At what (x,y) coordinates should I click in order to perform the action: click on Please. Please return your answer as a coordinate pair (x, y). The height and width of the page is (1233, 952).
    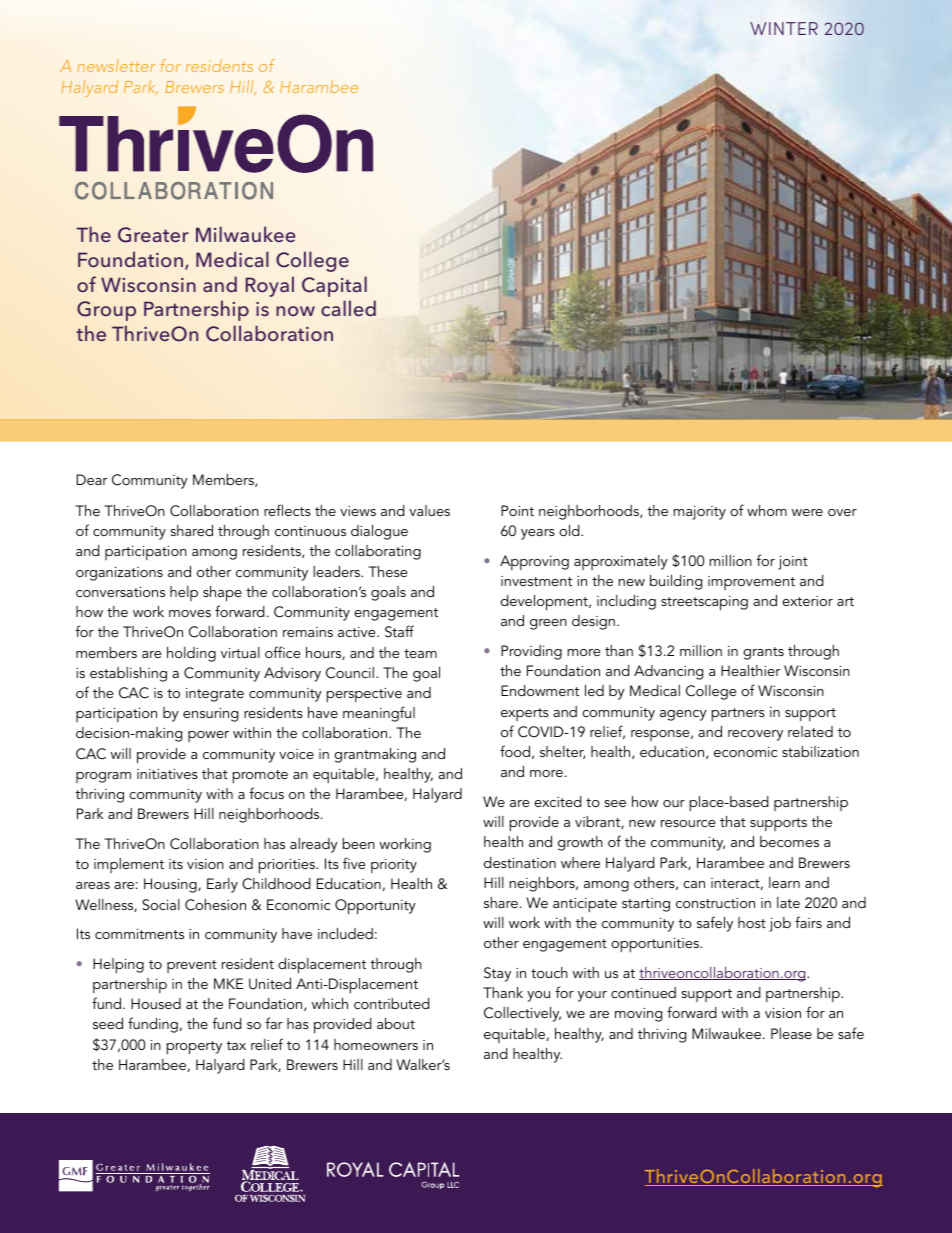
    Looking at the image, I should click on (791, 1033).
